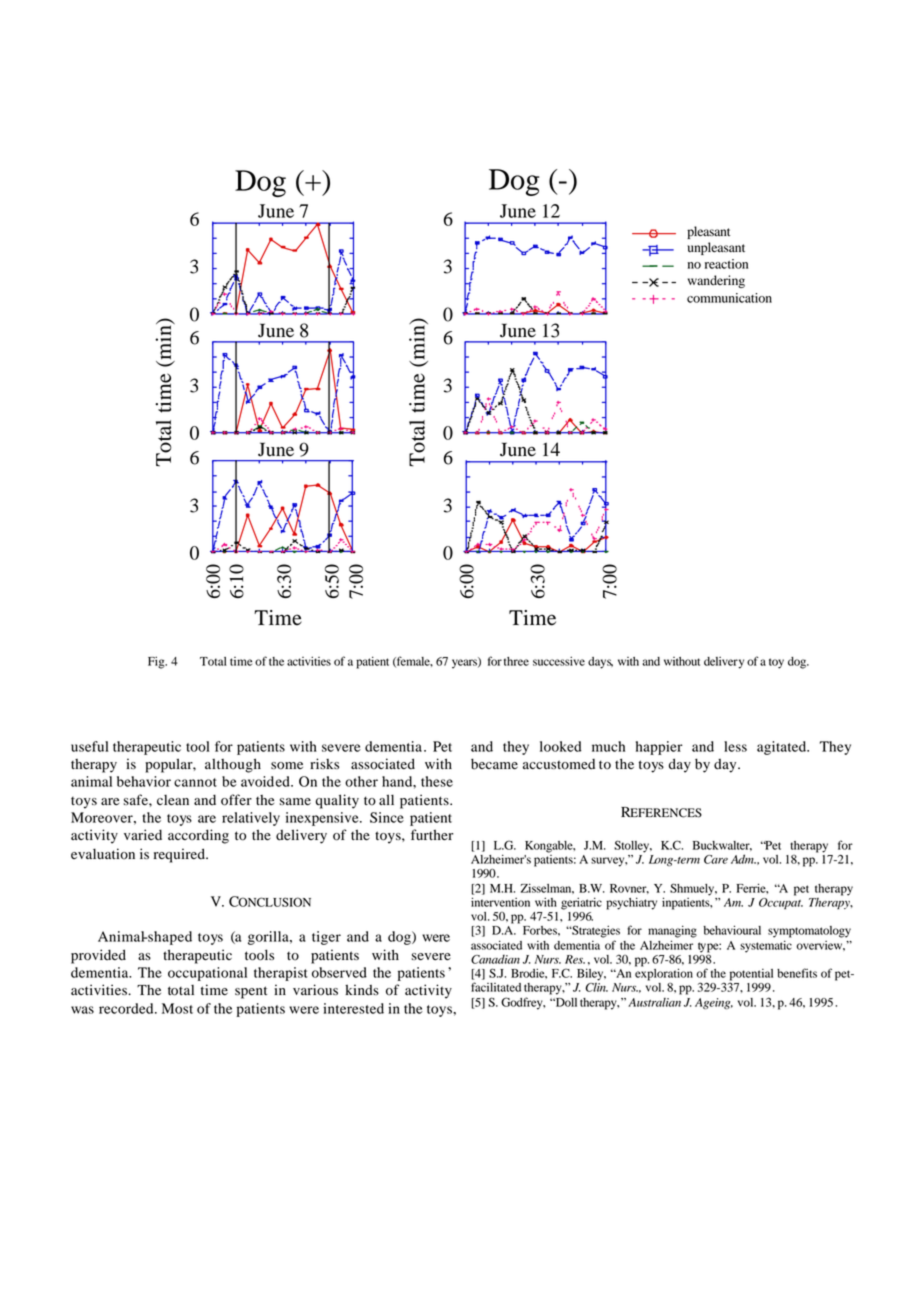 The width and height of the document is (924, 1307). I want to click on successive, so click(559, 661).
